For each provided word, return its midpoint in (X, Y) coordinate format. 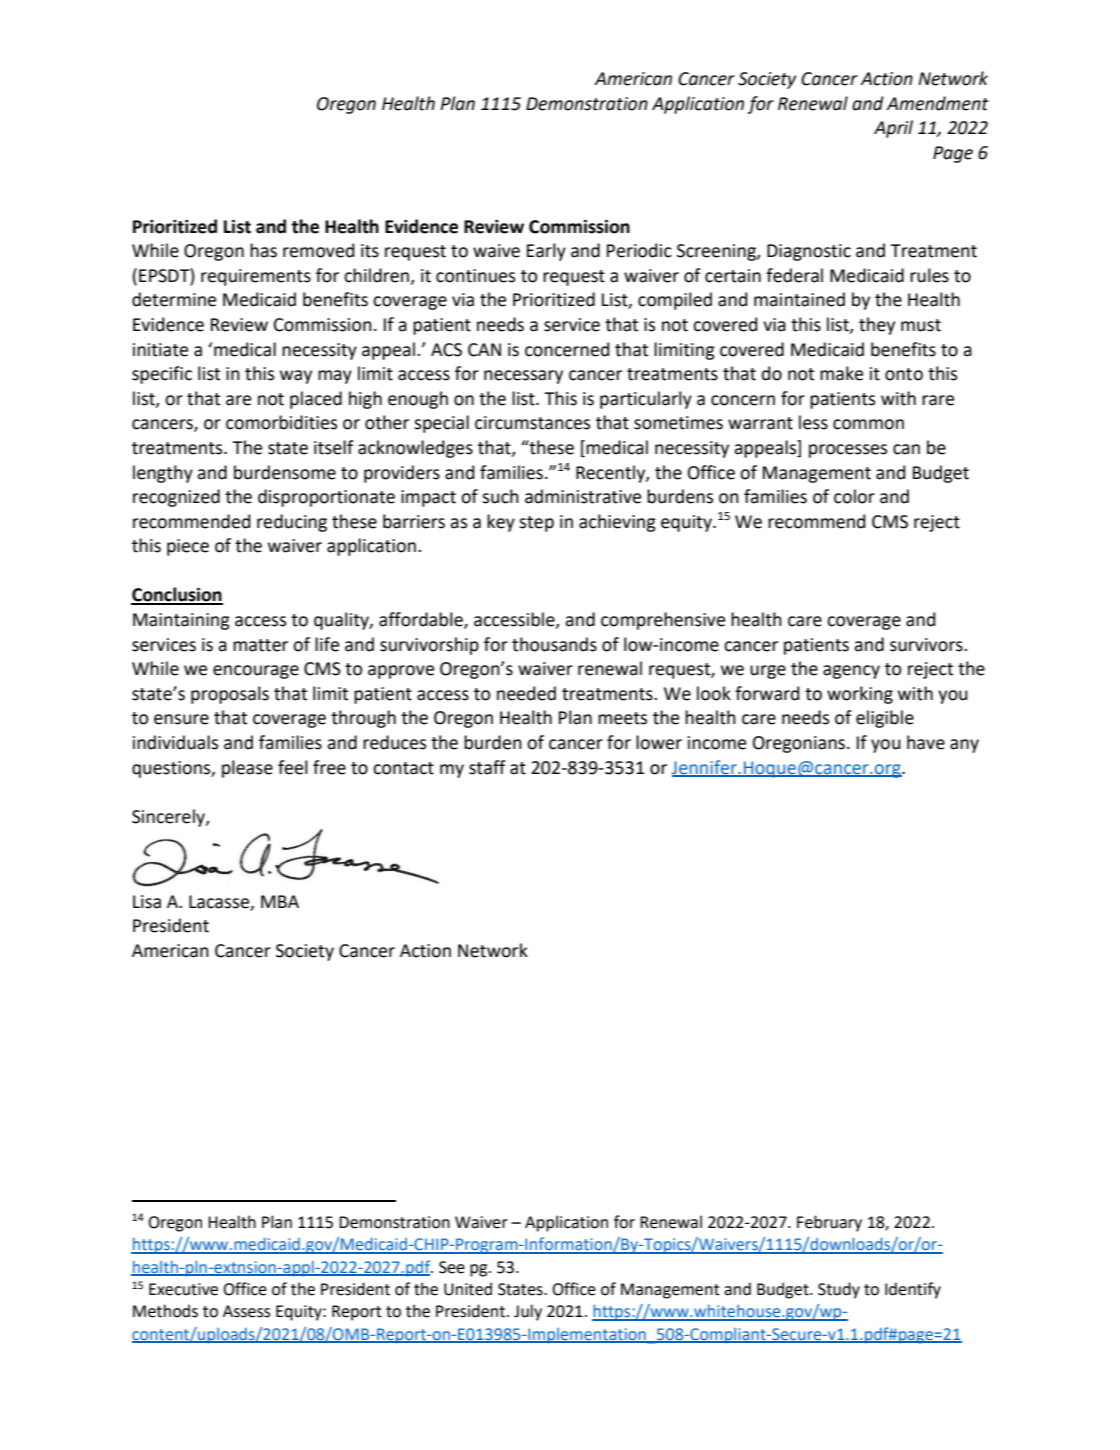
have (926, 742)
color (854, 496)
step (536, 524)
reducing (292, 523)
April (893, 129)
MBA (280, 901)
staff (487, 767)
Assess (246, 1311)
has (263, 250)
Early (546, 252)
